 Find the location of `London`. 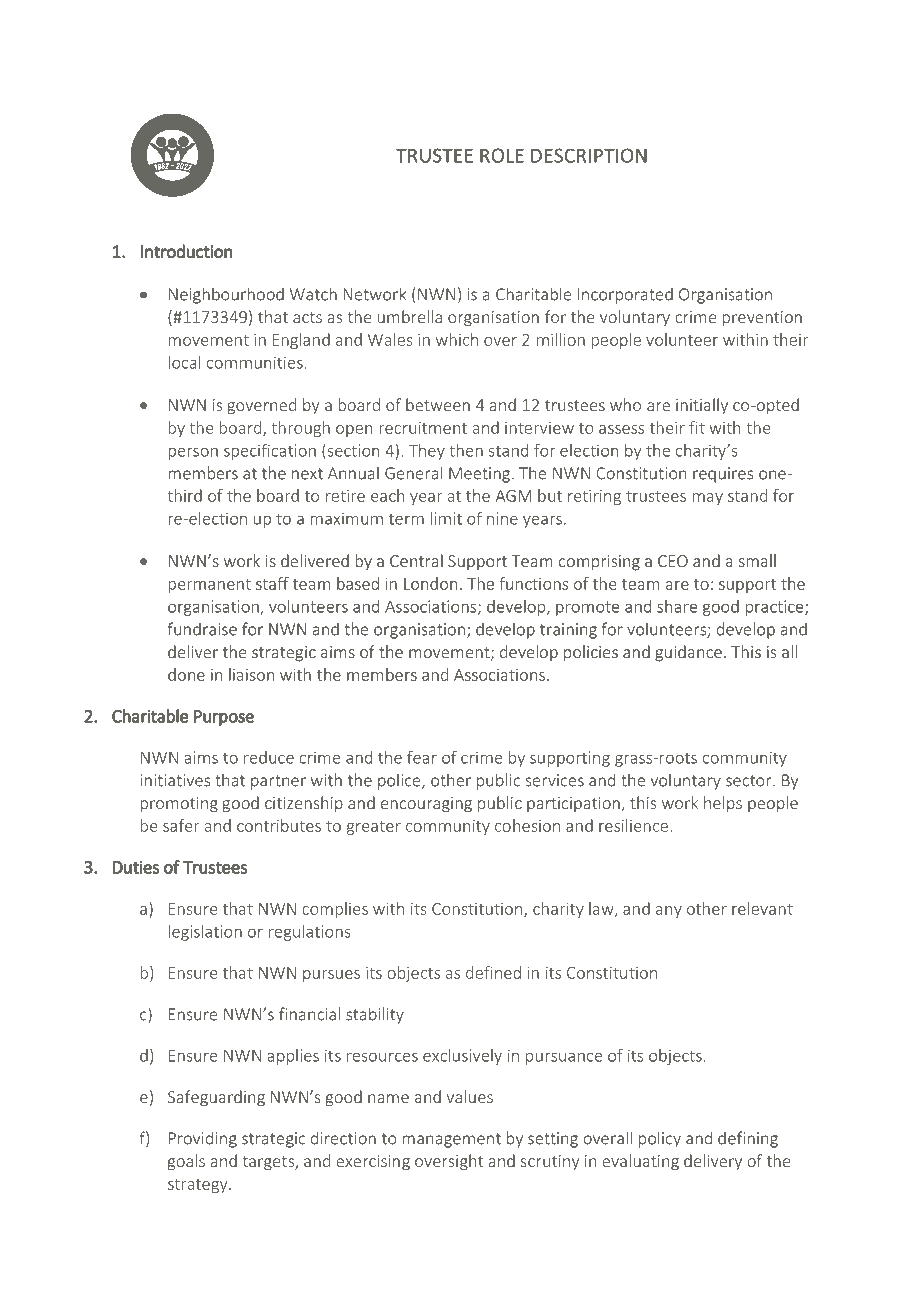

London is located at coordinates (430, 583).
